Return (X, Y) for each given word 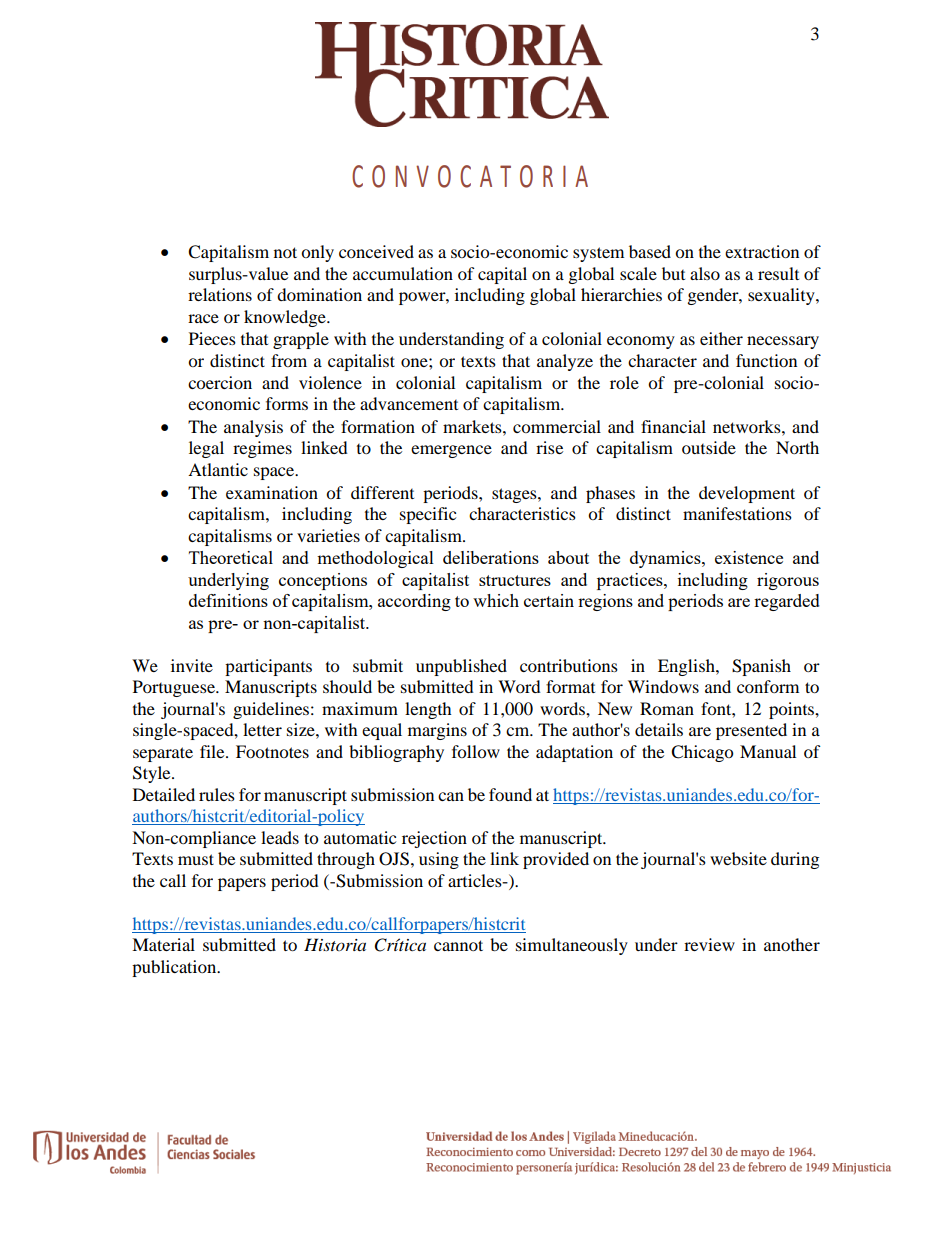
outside (709, 447)
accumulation (403, 273)
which (496, 600)
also (705, 273)
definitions (228, 600)
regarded (787, 602)
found (510, 794)
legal (206, 449)
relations (220, 294)
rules (217, 794)
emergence (451, 451)
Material (163, 944)
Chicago (702, 753)
